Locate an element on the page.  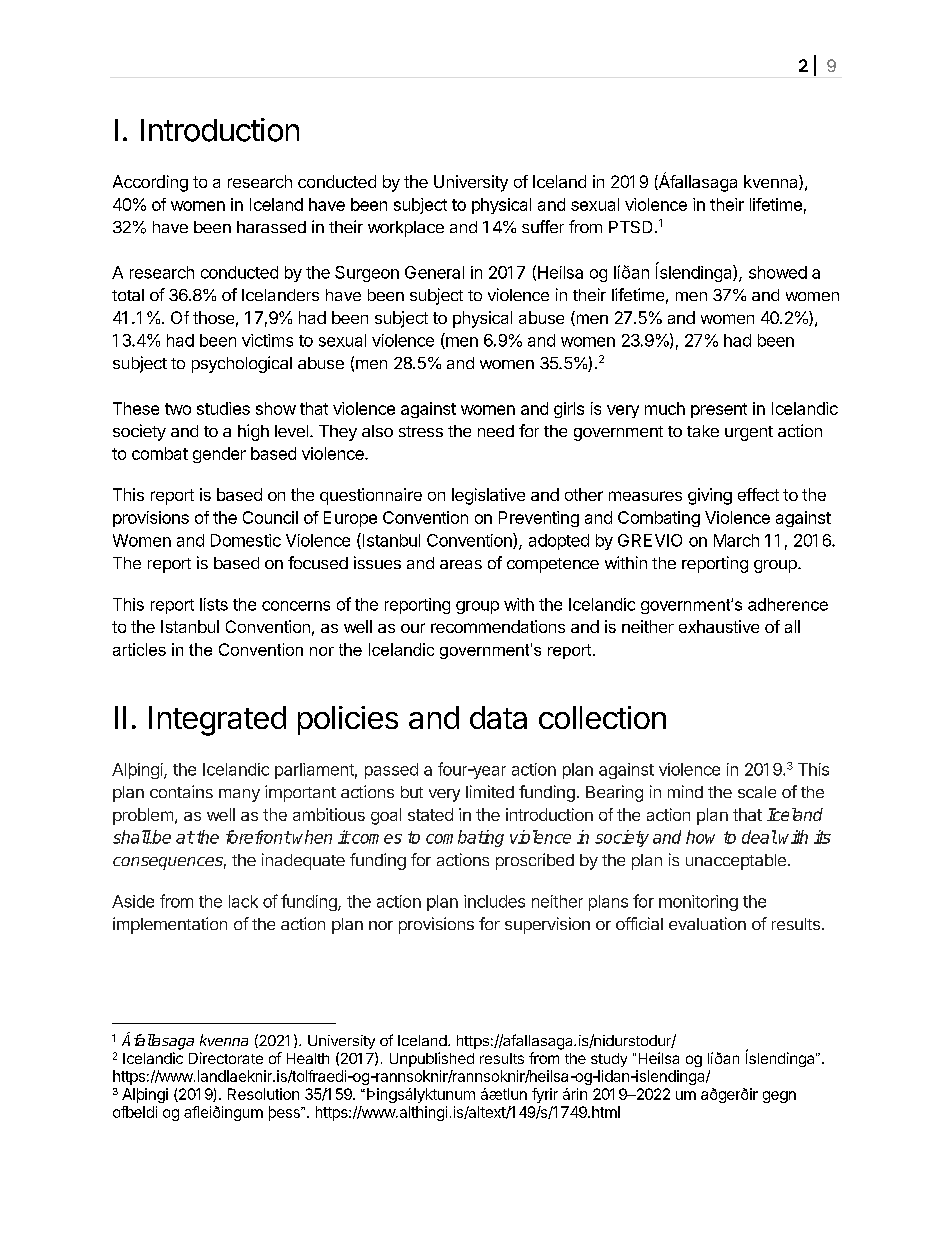
lists is located at coordinates (214, 604).
